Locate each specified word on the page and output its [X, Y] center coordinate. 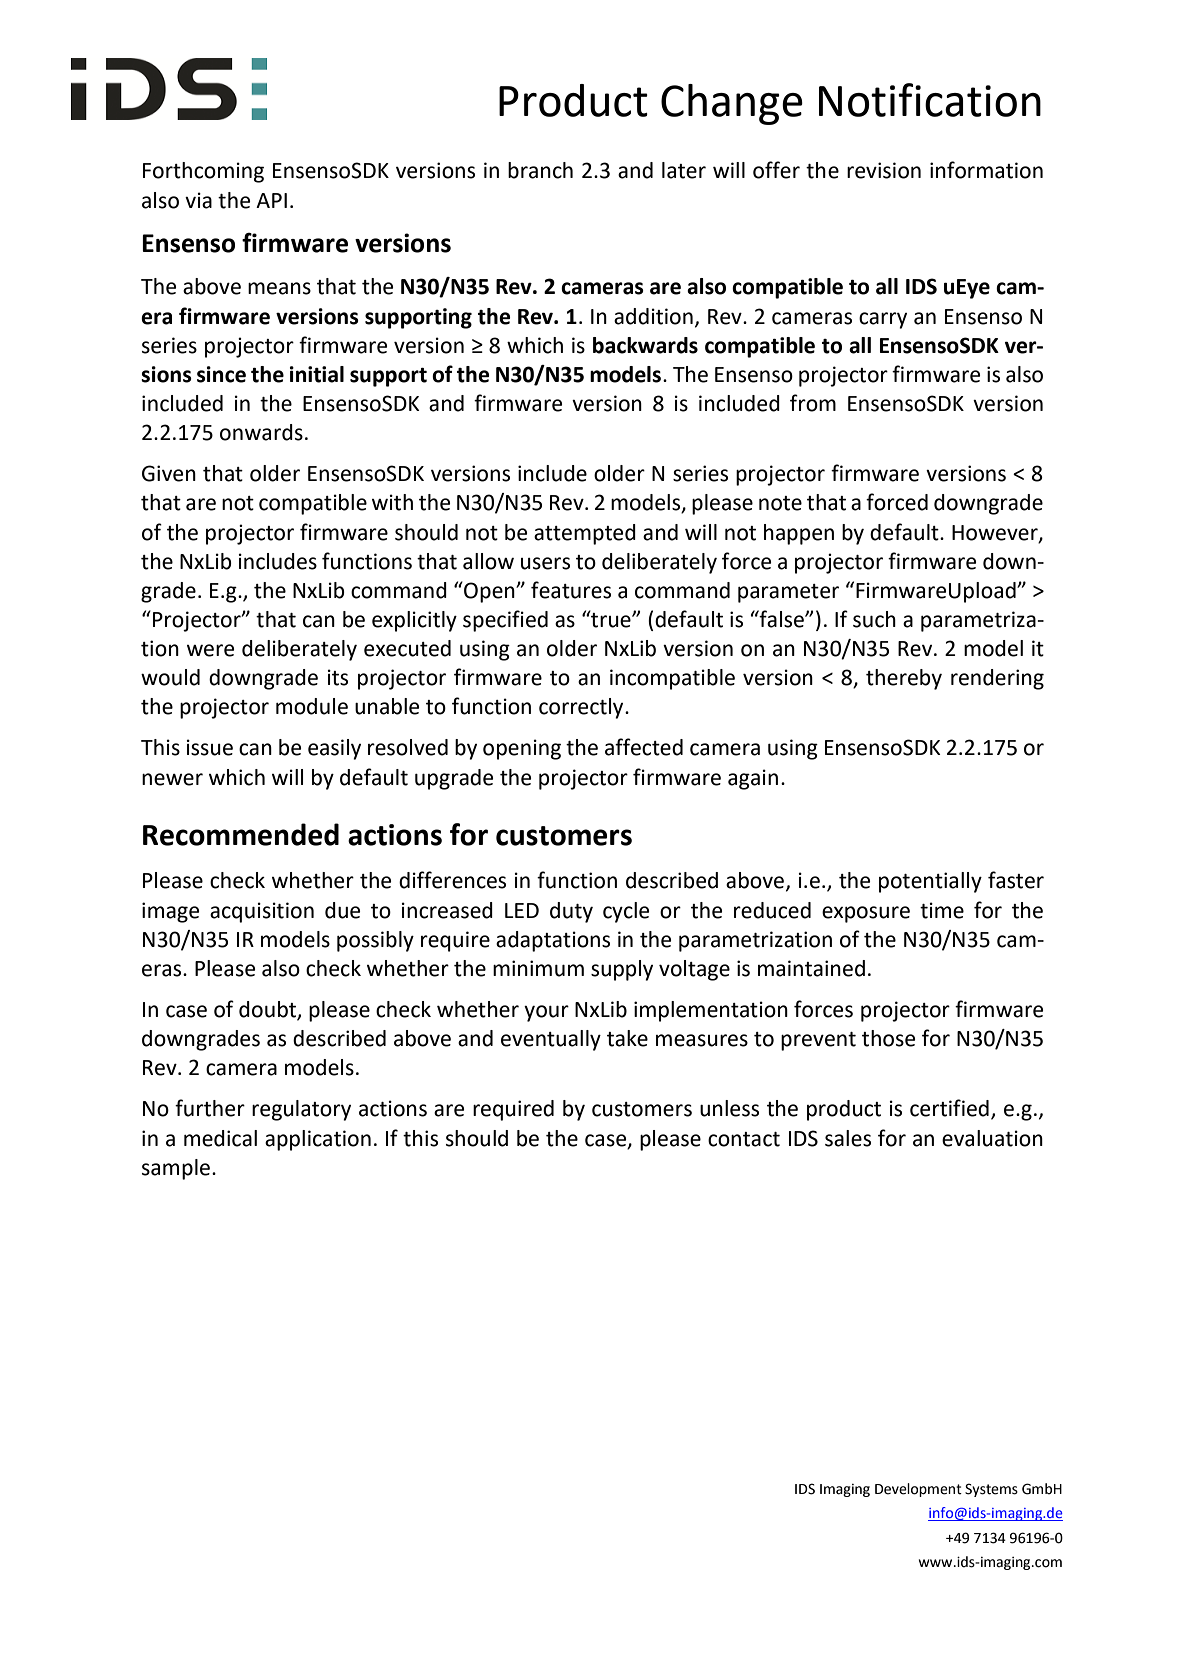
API [271, 200]
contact [744, 1139]
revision [884, 170]
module [312, 706]
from [813, 403]
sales [848, 1138]
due [342, 910]
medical [220, 1138]
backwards [645, 345]
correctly [582, 708]
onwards [261, 432]
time [942, 910]
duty [571, 912]
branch [540, 170]
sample [176, 1169]
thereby [904, 679]
